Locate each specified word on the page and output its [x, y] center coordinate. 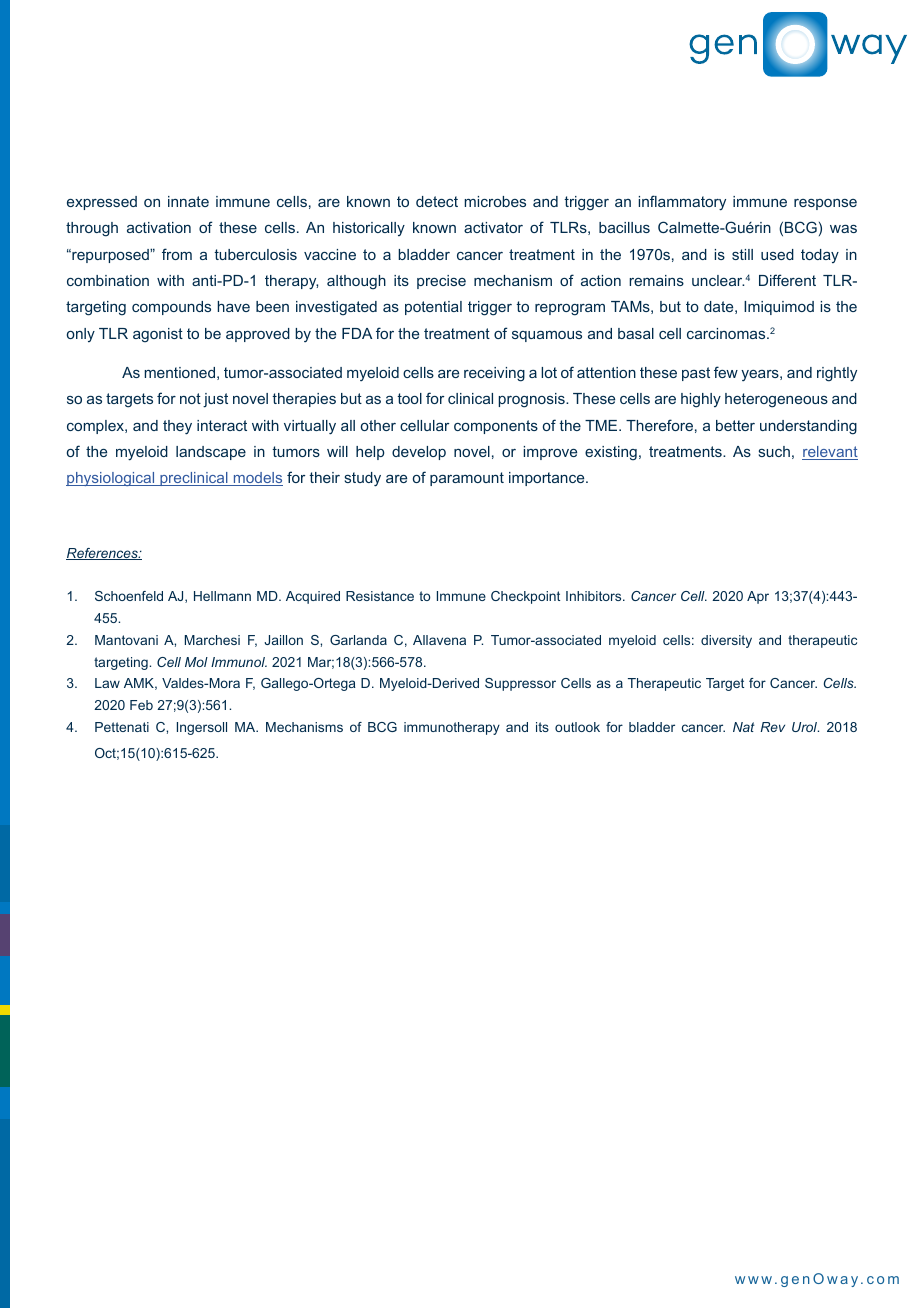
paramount [467, 479]
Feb [141, 705]
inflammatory [682, 203]
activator [493, 227]
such [774, 451]
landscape [211, 453]
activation [159, 227]
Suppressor [520, 684]
